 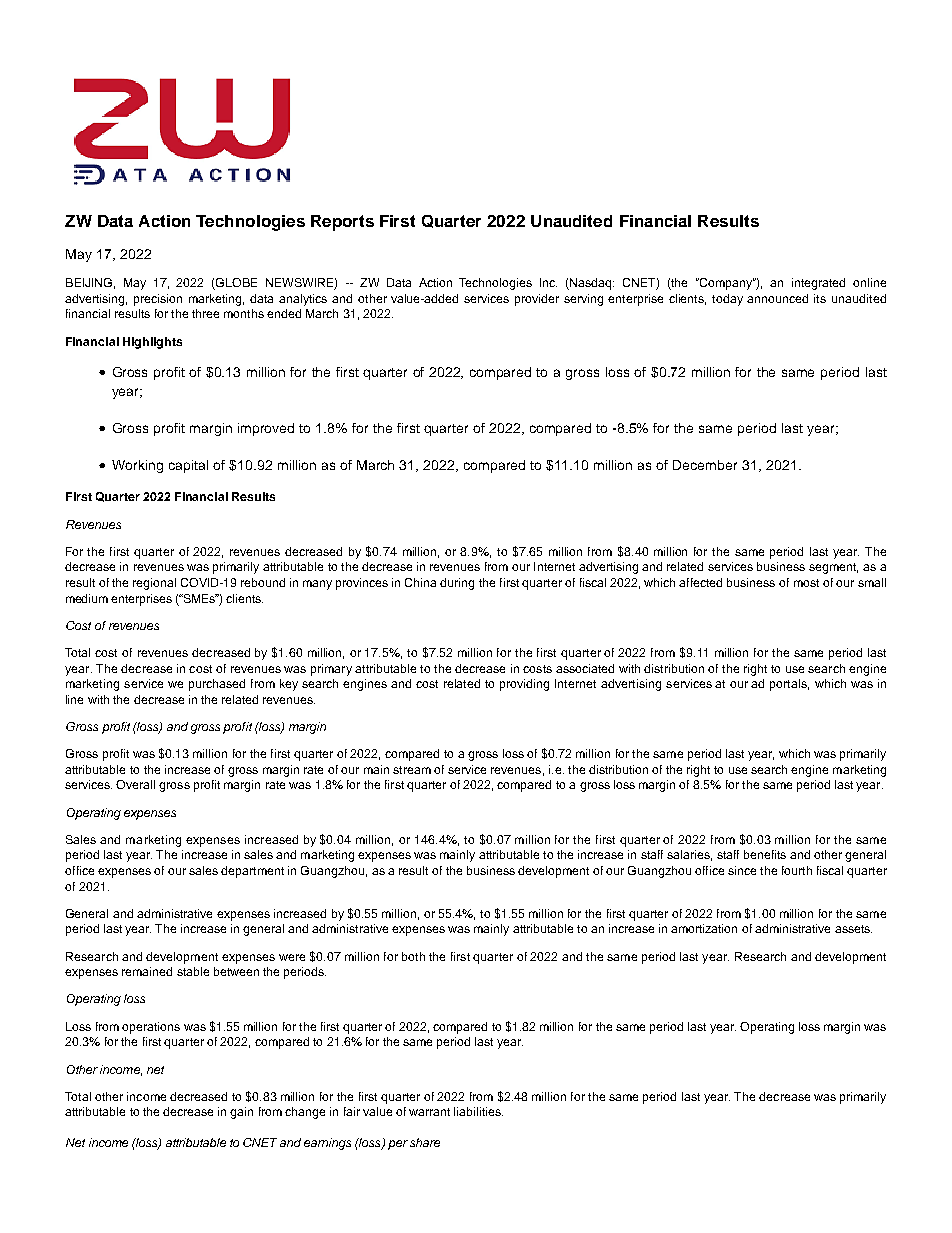 I want to click on GLOBE, so click(x=235, y=284).
